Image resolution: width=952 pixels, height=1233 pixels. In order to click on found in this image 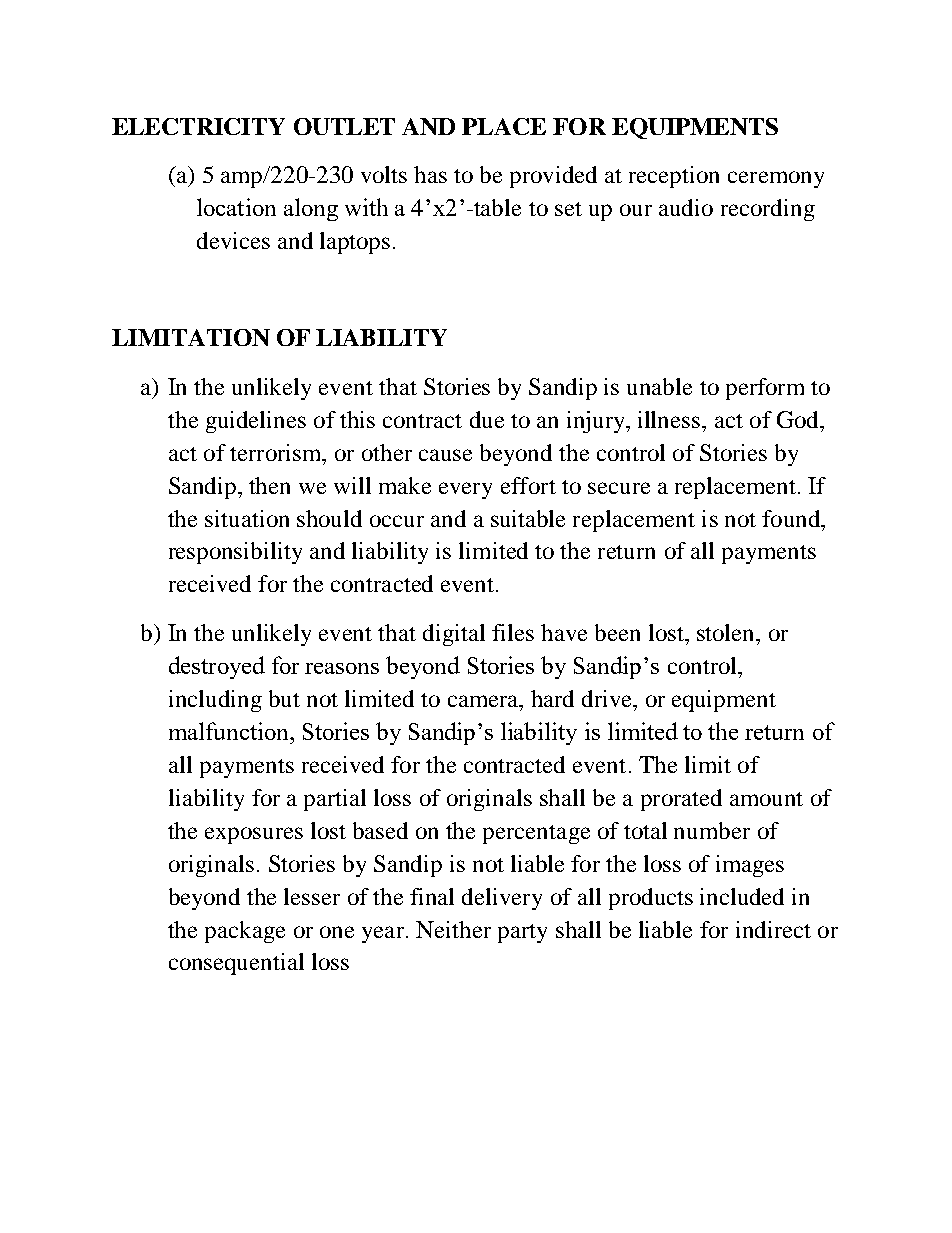, I will do `click(792, 518)`.
